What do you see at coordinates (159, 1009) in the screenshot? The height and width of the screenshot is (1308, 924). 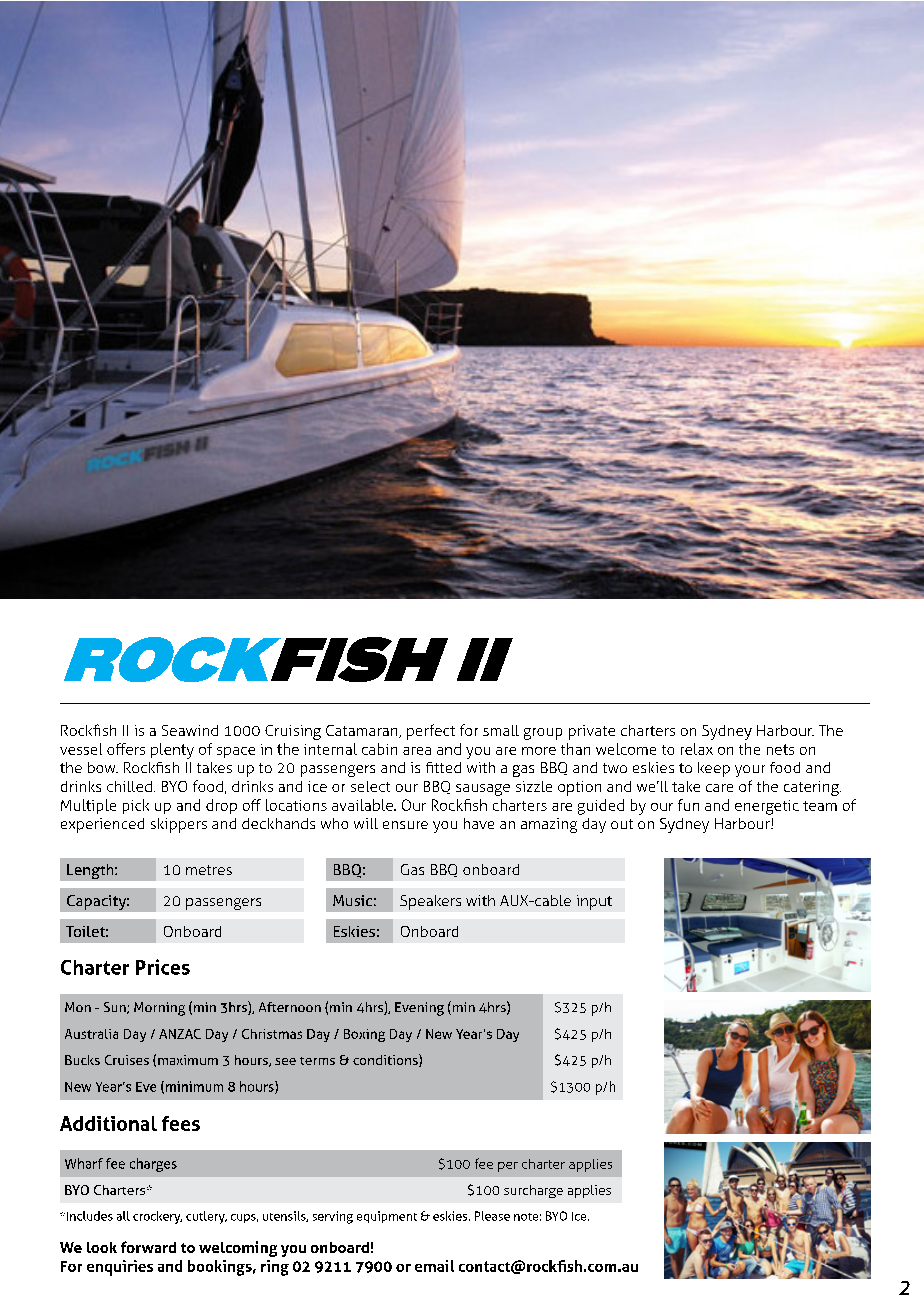 I see `Morning` at bounding box center [159, 1009].
